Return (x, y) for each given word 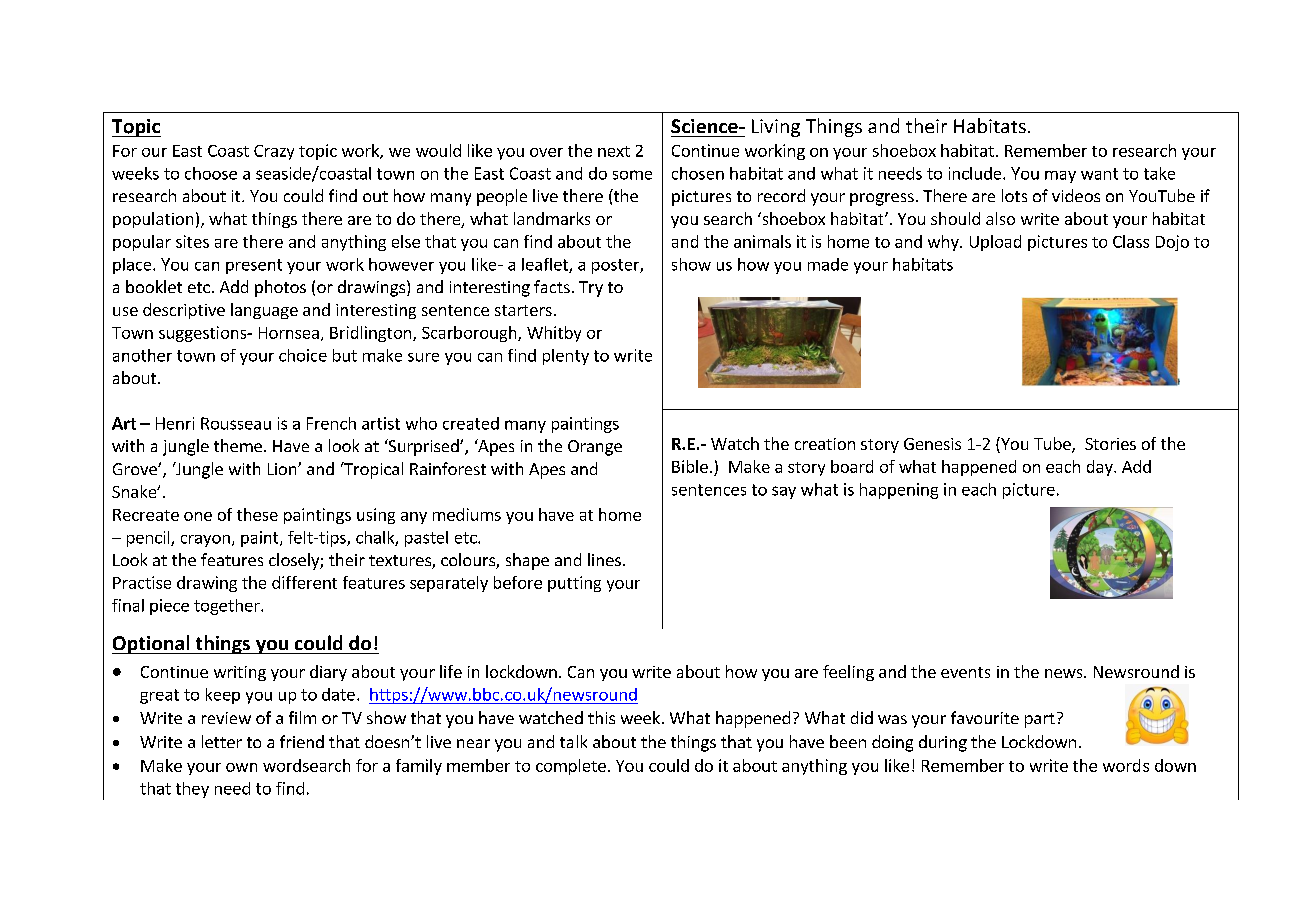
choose (211, 173)
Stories (1110, 444)
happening (899, 491)
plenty (566, 357)
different (304, 582)
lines (604, 559)
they (192, 790)
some (632, 175)
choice (303, 355)
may (1060, 177)
